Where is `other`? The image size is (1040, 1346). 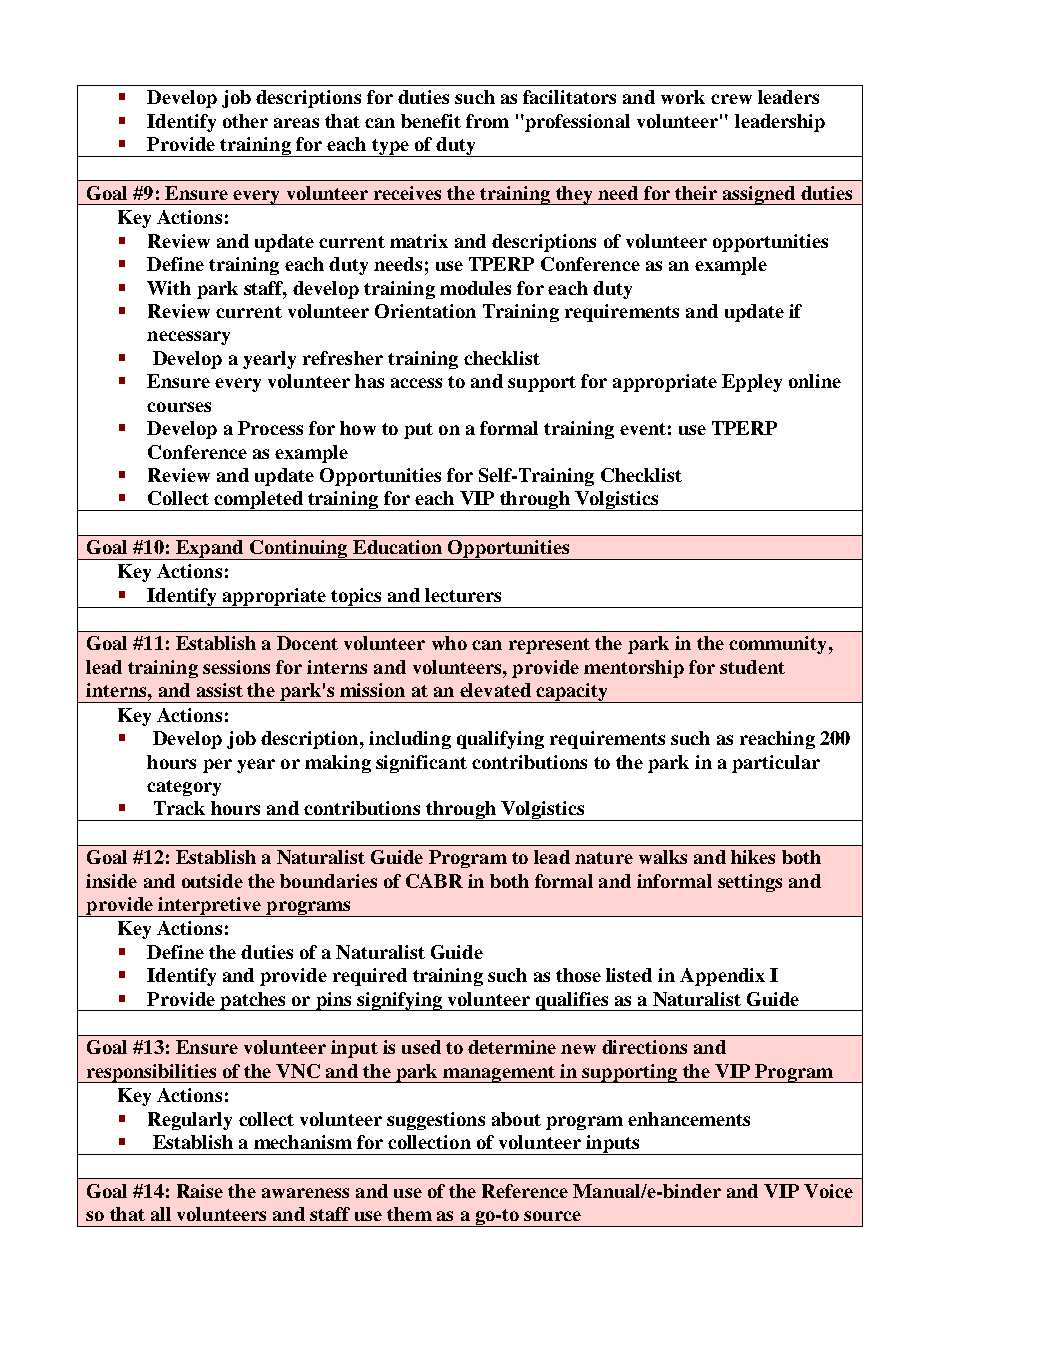
other is located at coordinates (245, 121).
